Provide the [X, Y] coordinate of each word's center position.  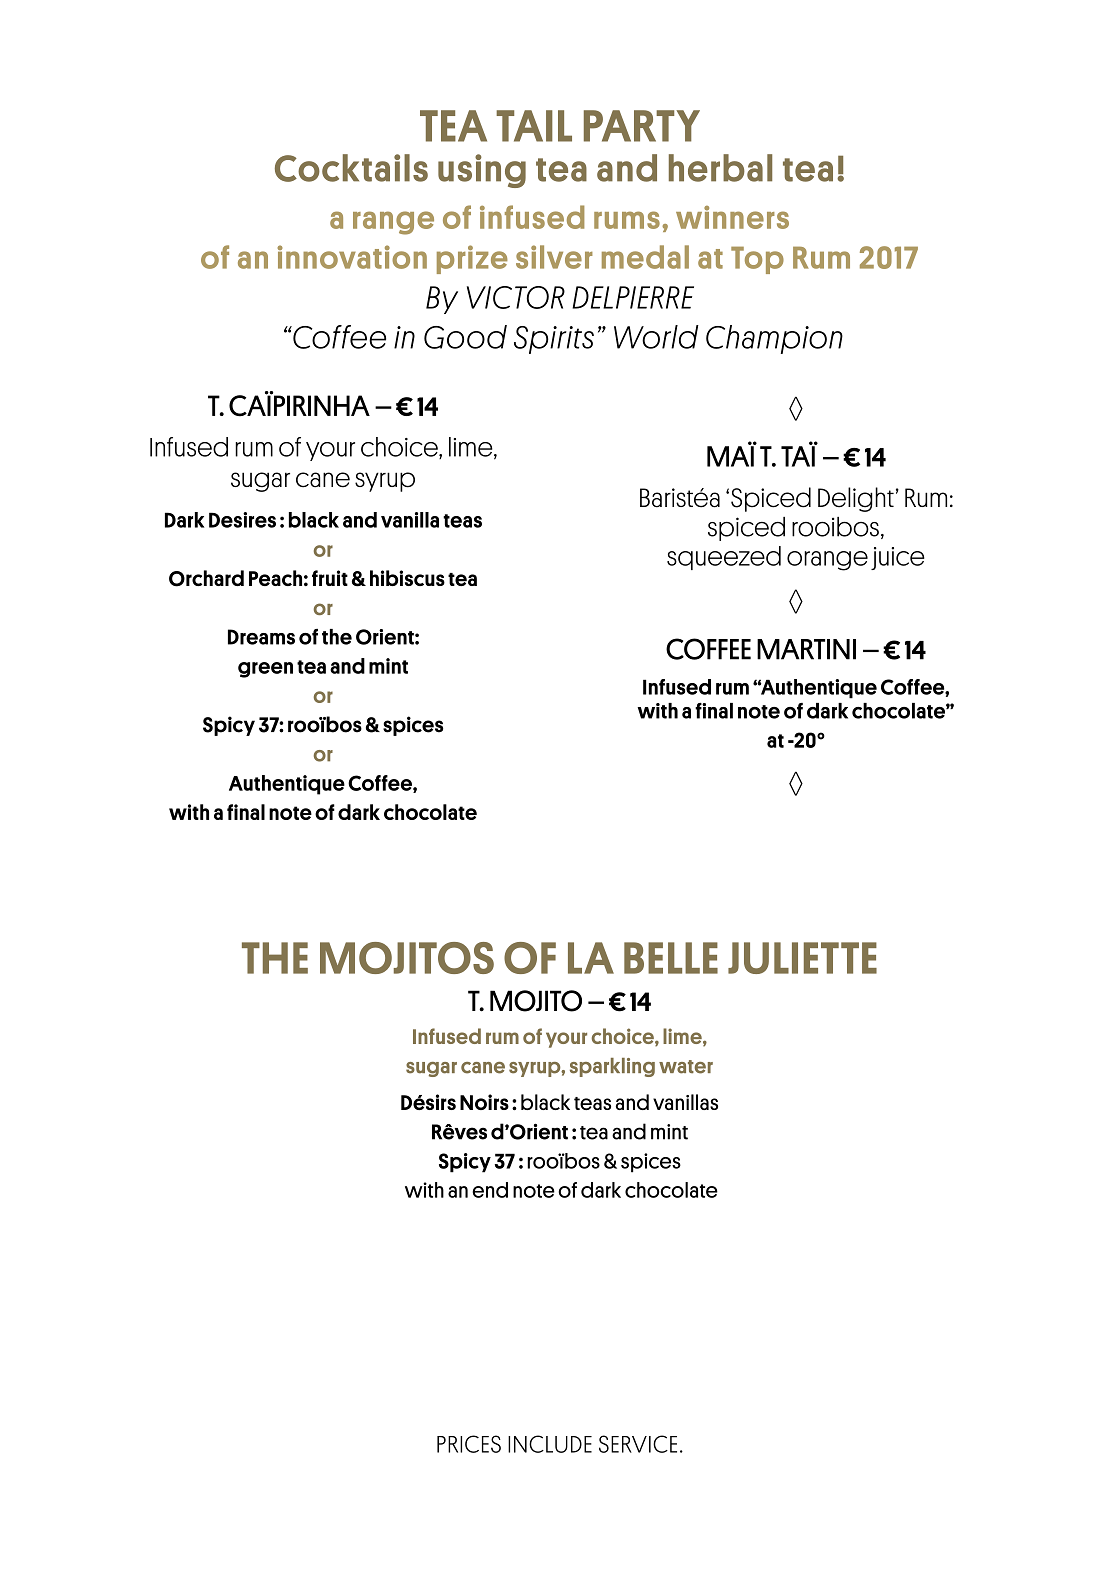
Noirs [484, 1102]
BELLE [671, 958]
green [265, 670]
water [686, 1067]
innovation [352, 257]
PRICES [469, 1444]
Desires [242, 520]
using [482, 171]
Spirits [554, 340]
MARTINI [806, 649]
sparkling [612, 1067]
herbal [720, 168]
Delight [856, 499]
